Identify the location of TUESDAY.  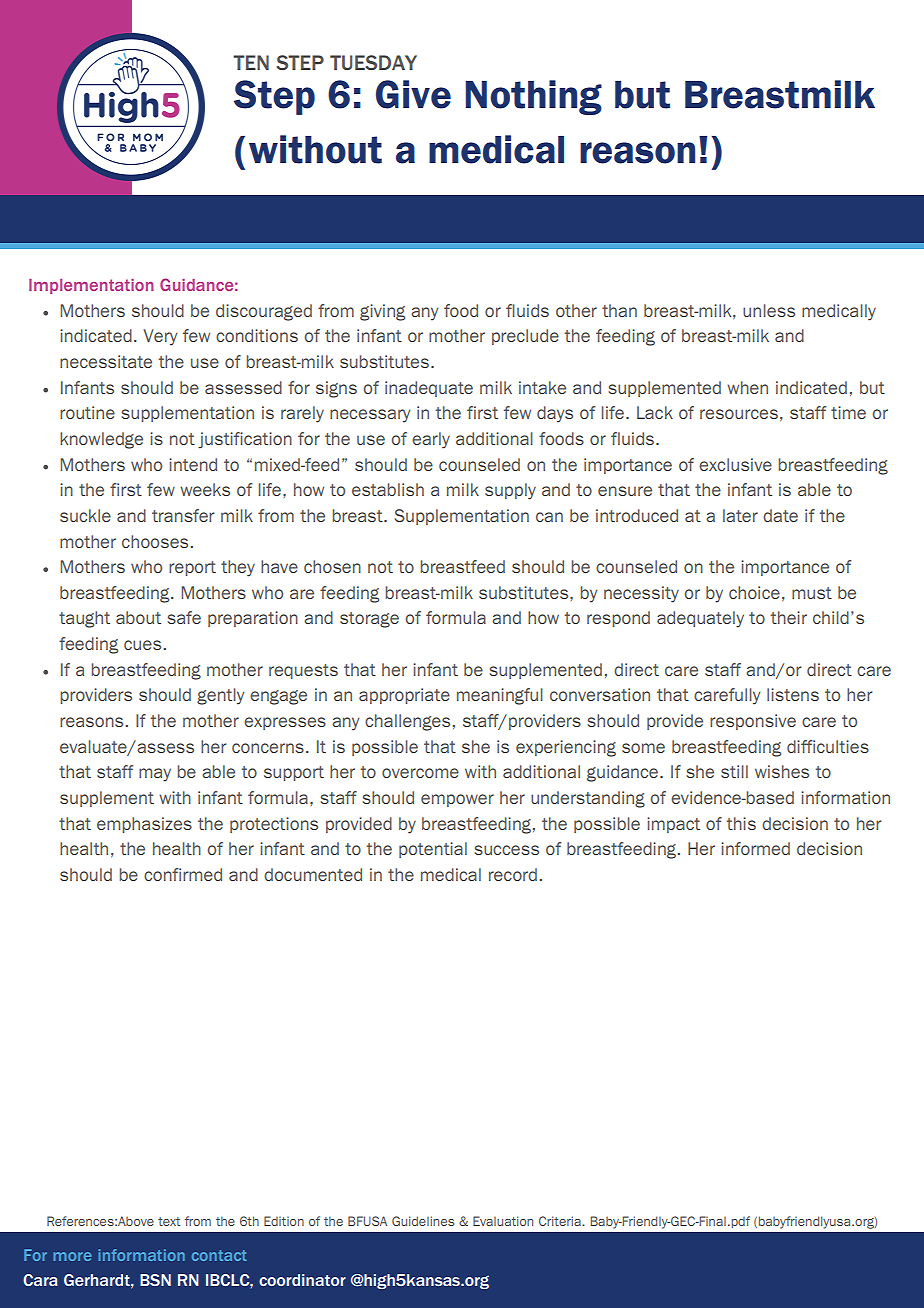
(373, 62).
